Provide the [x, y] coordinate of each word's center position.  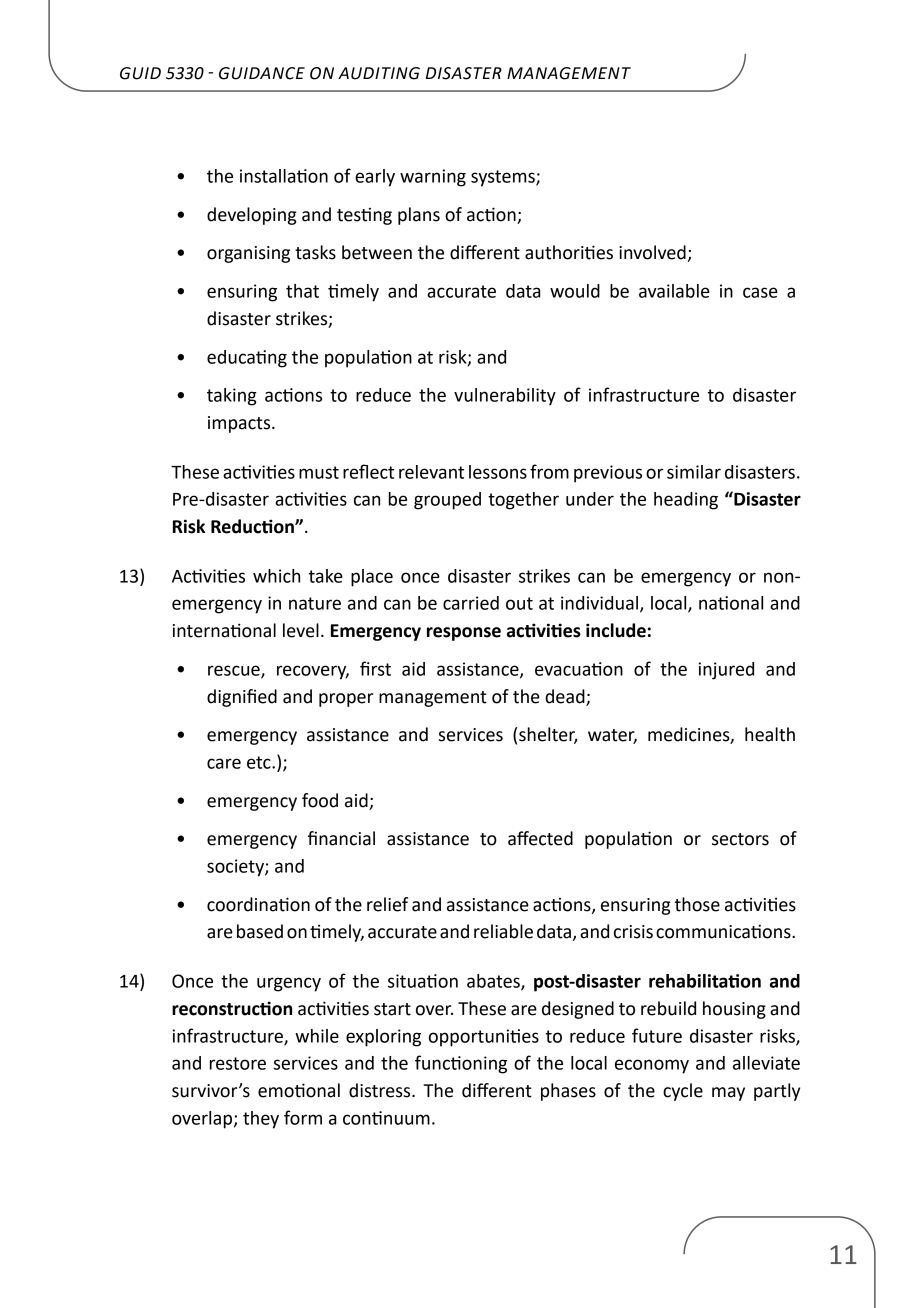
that [302, 291]
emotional [299, 1090]
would [575, 291]
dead [565, 696]
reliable [503, 931]
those [697, 904]
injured [726, 671]
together [523, 501]
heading [686, 501]
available [674, 291]
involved [652, 252]
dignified [242, 698]
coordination [258, 904]
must [319, 472]
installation [284, 176]
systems [504, 178]
